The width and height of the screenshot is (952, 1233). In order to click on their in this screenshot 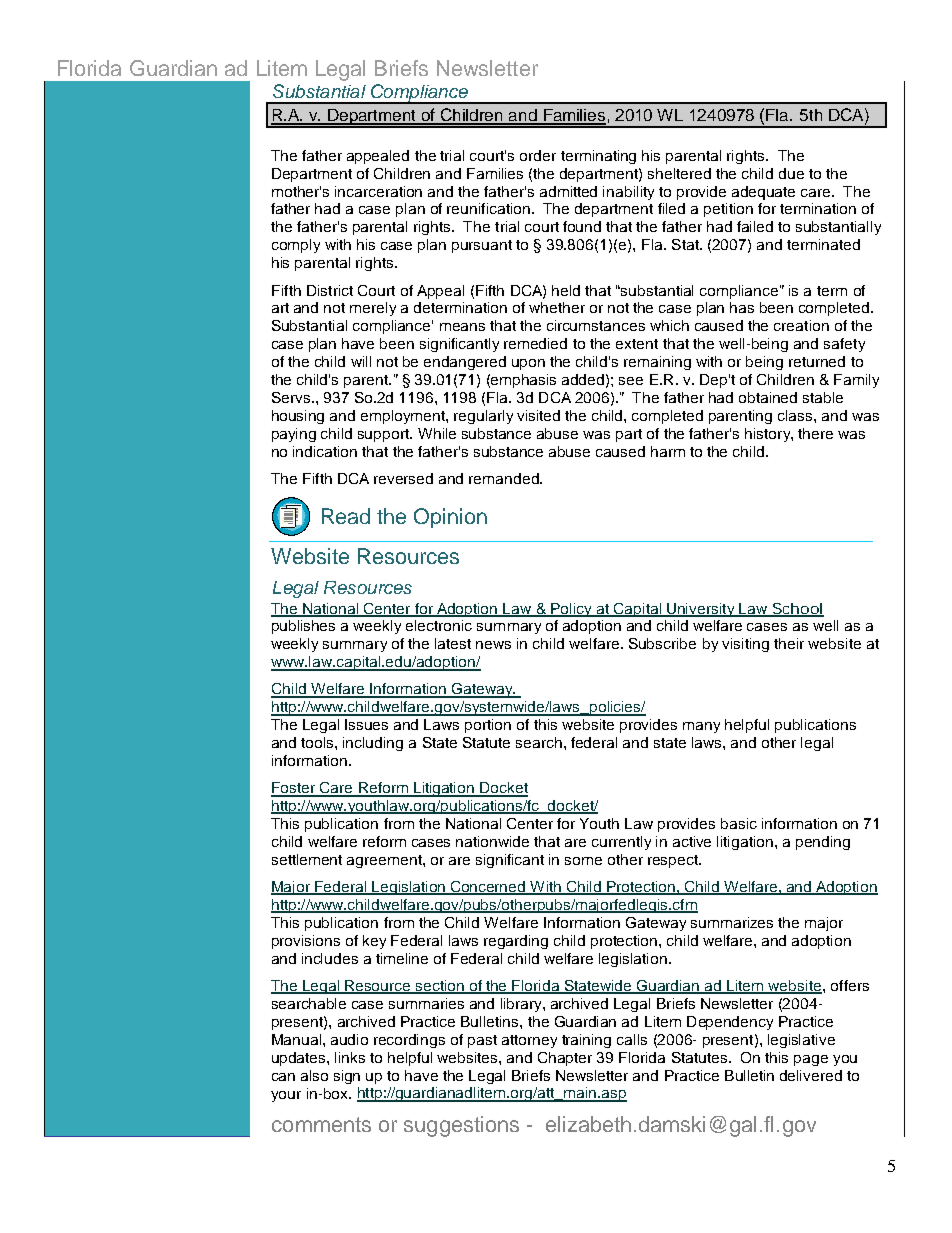, I will do `click(789, 643)`.
